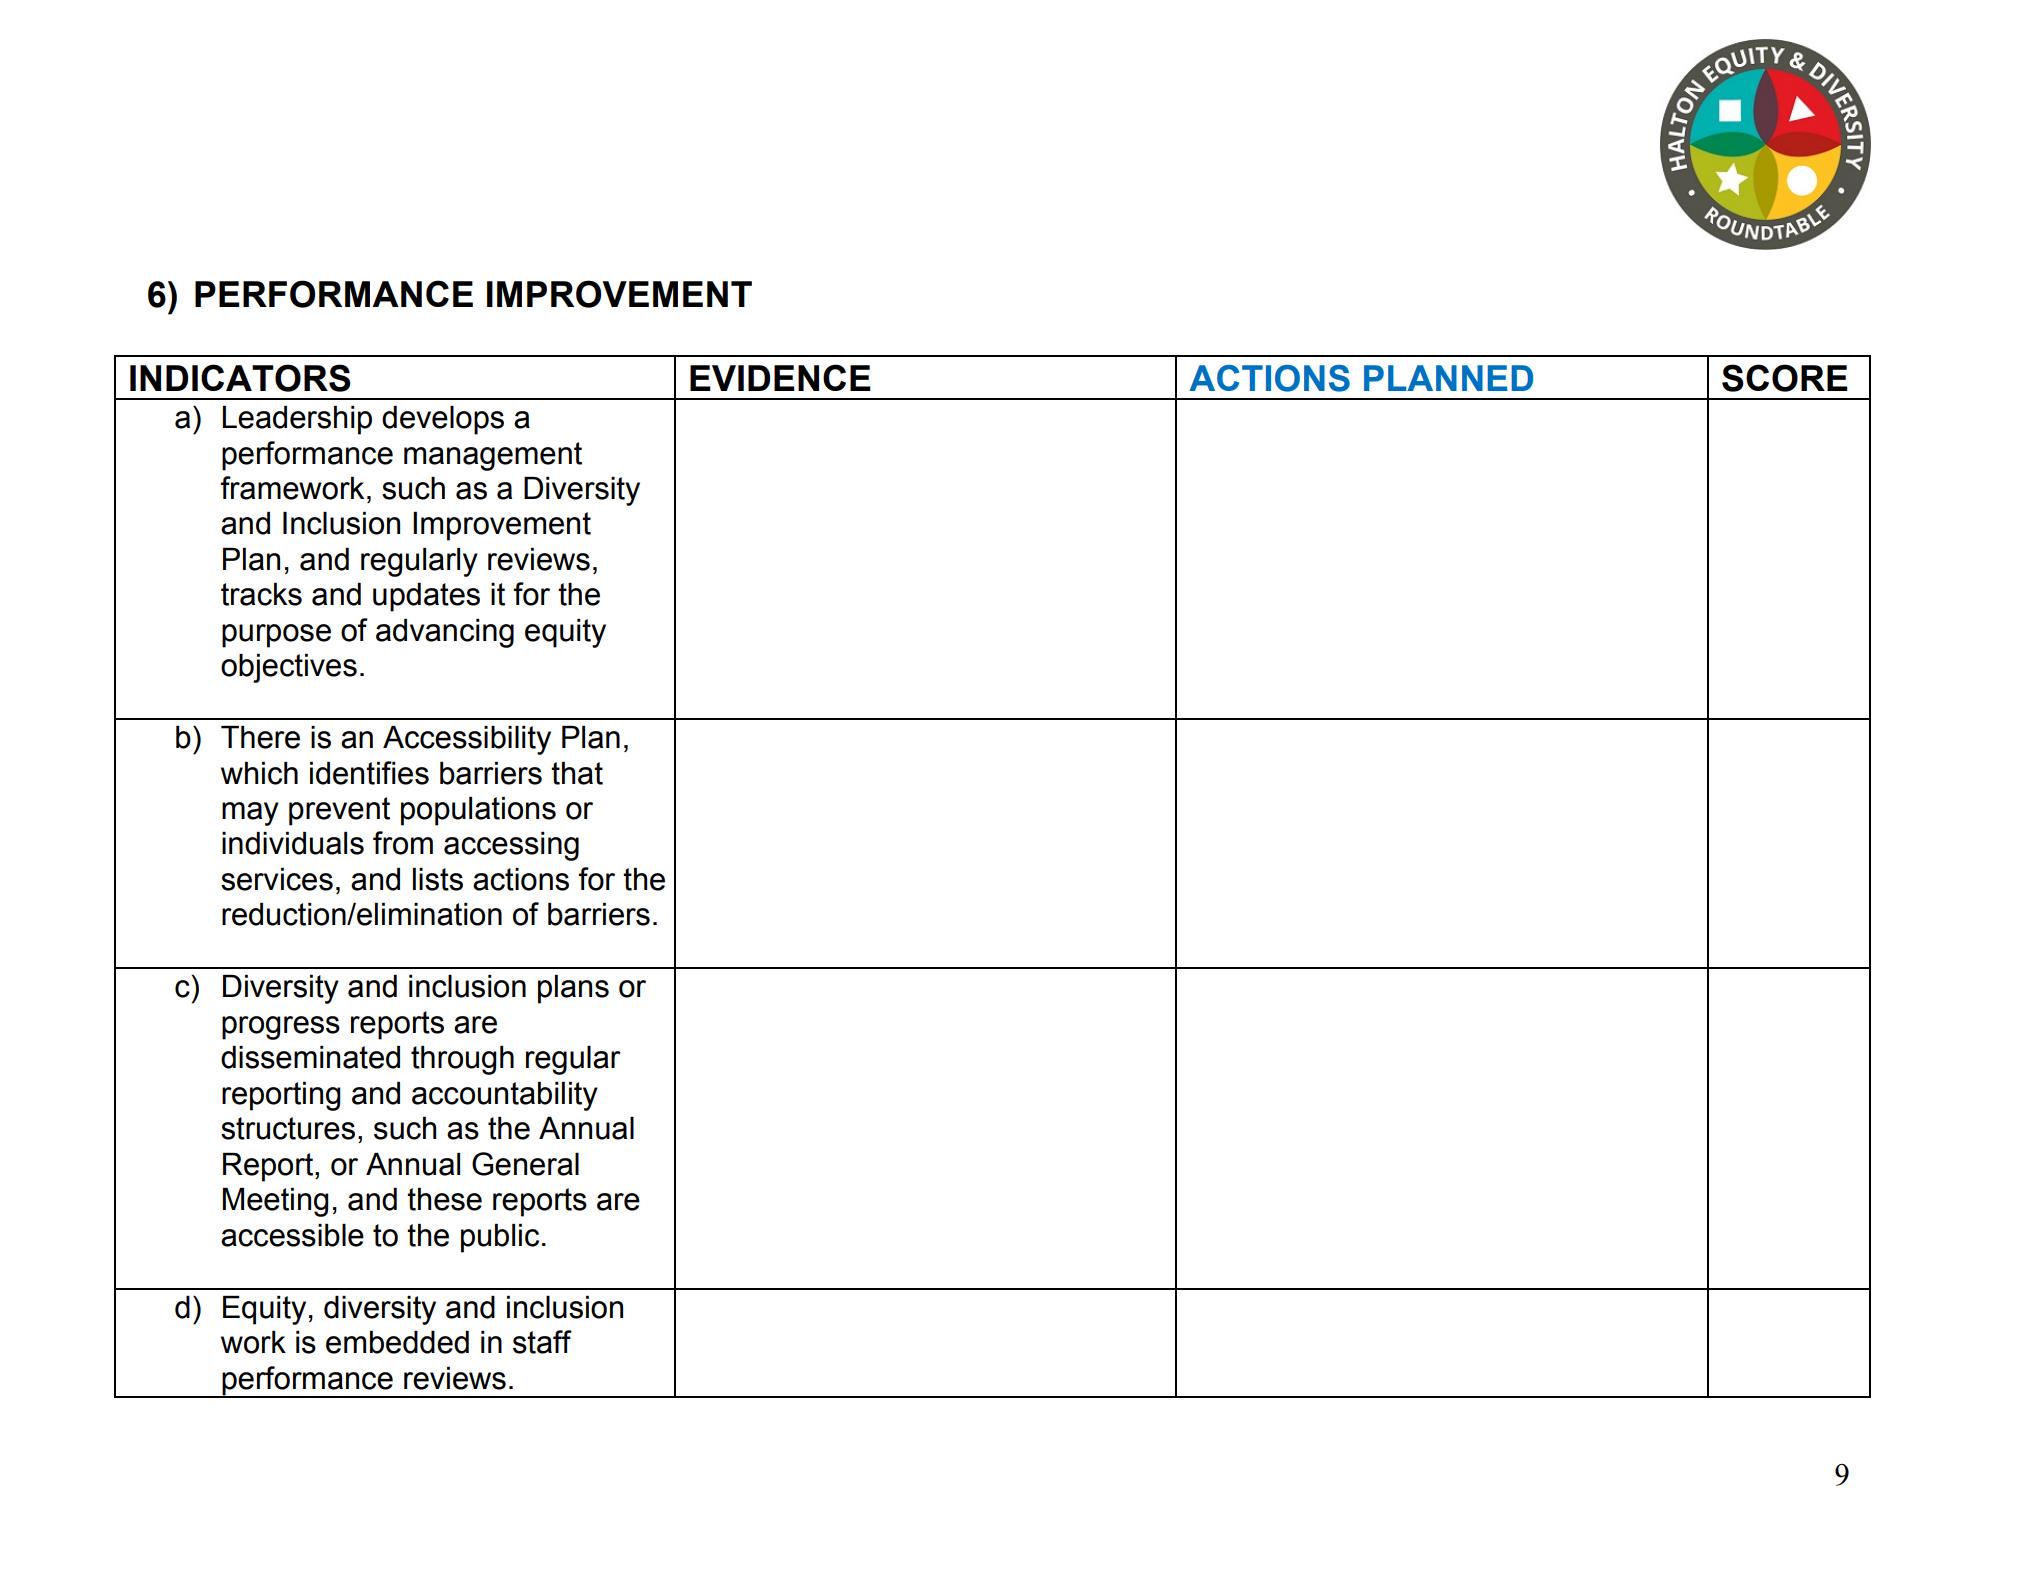 This image has height=1572, width=2035. Describe the element at coordinates (397, 1342) in the image. I see `embedded` at that location.
